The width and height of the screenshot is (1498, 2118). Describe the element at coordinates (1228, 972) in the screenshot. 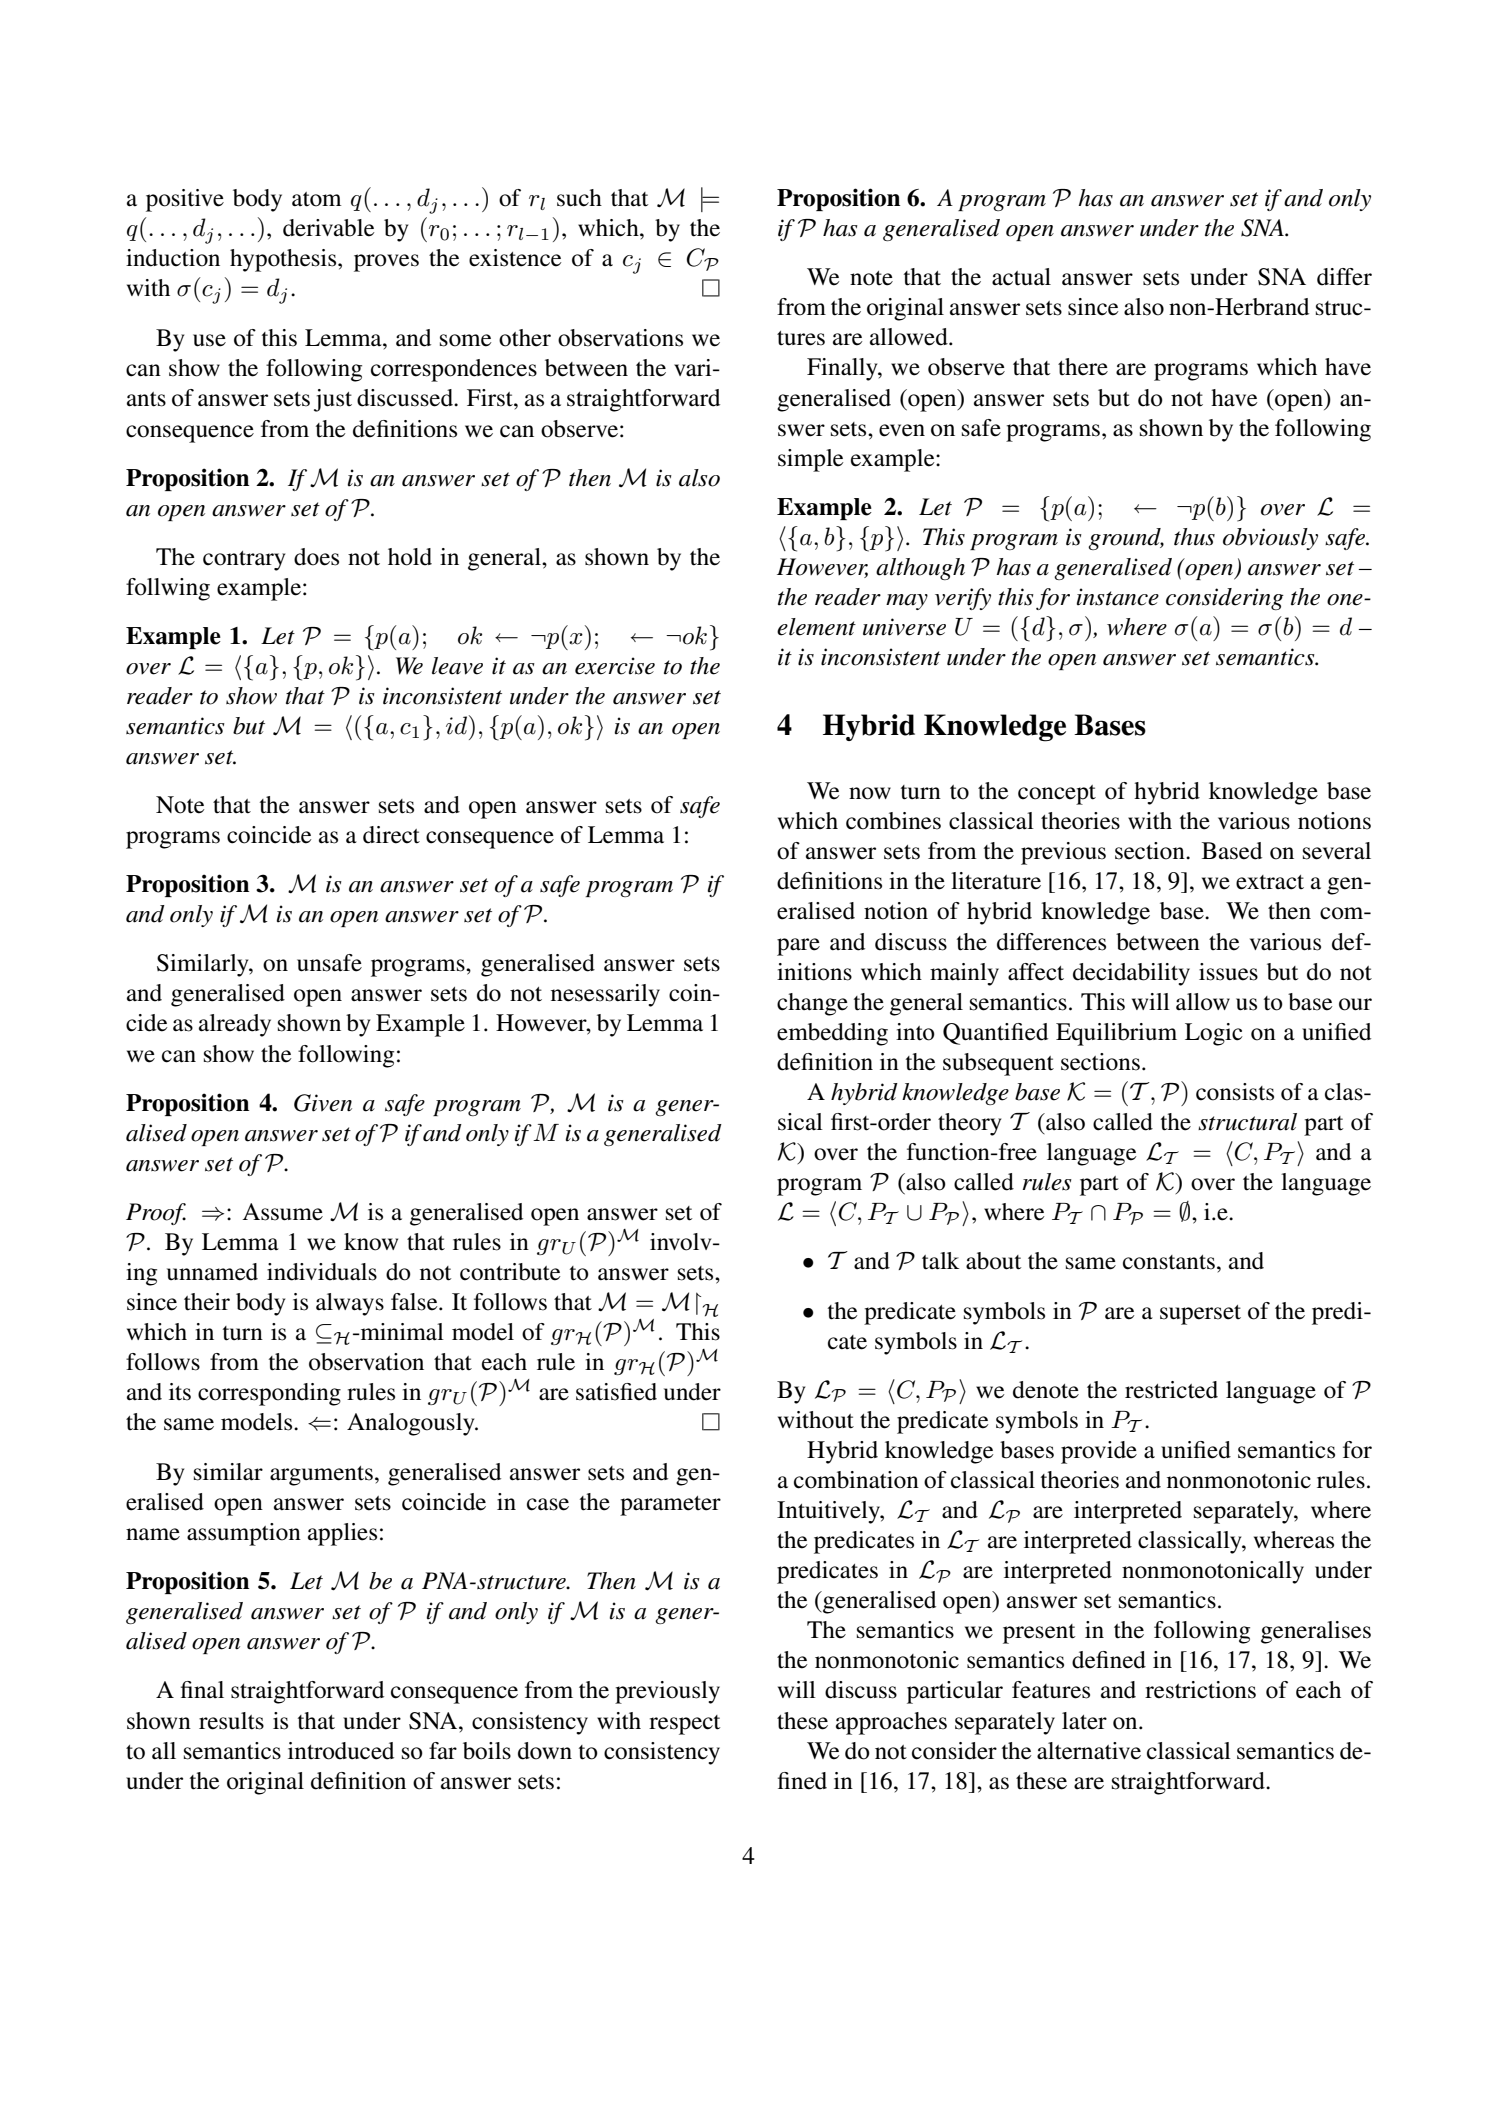

I see `issues` at that location.
